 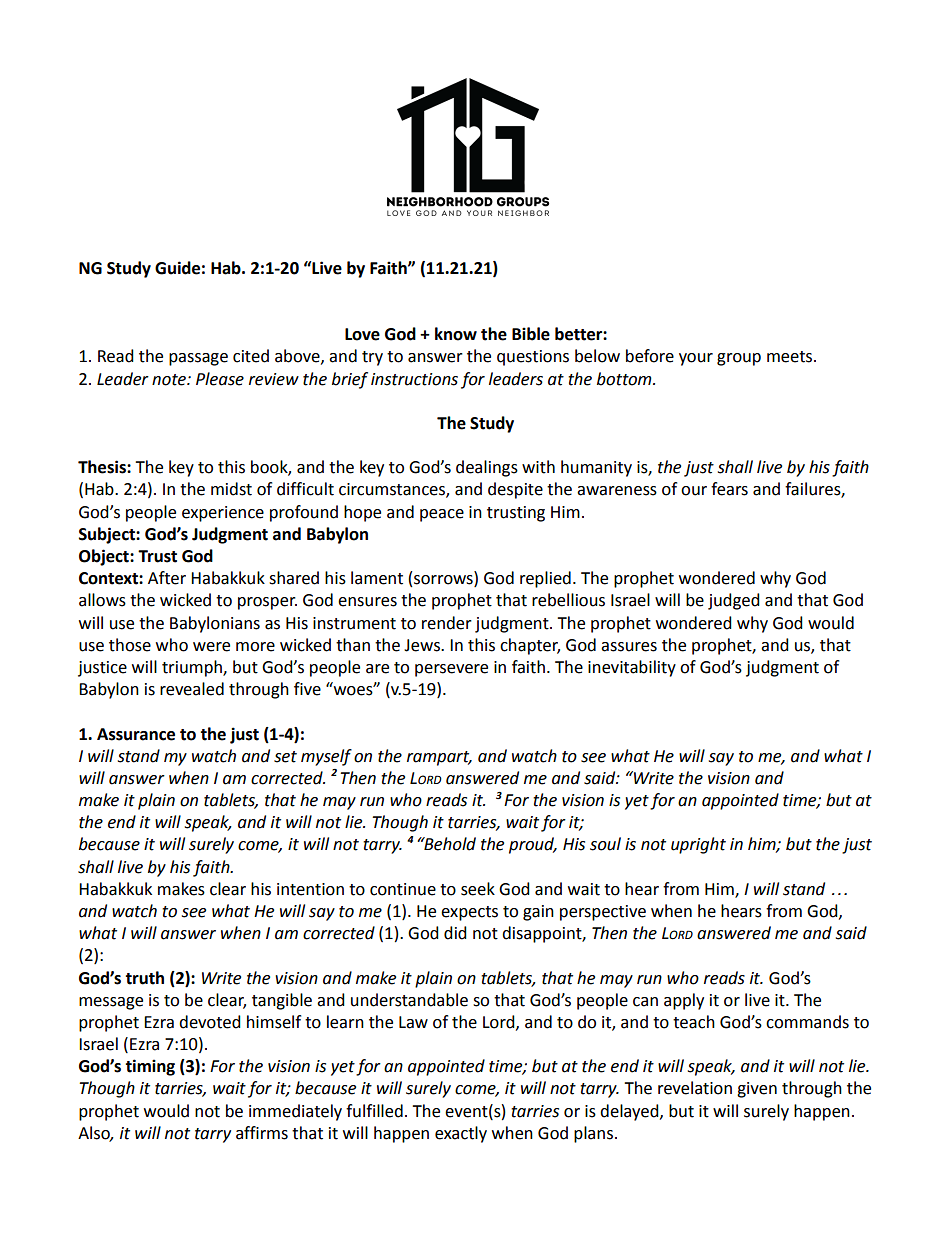 What do you see at coordinates (198, 359) in the screenshot?
I see `passage` at bounding box center [198, 359].
